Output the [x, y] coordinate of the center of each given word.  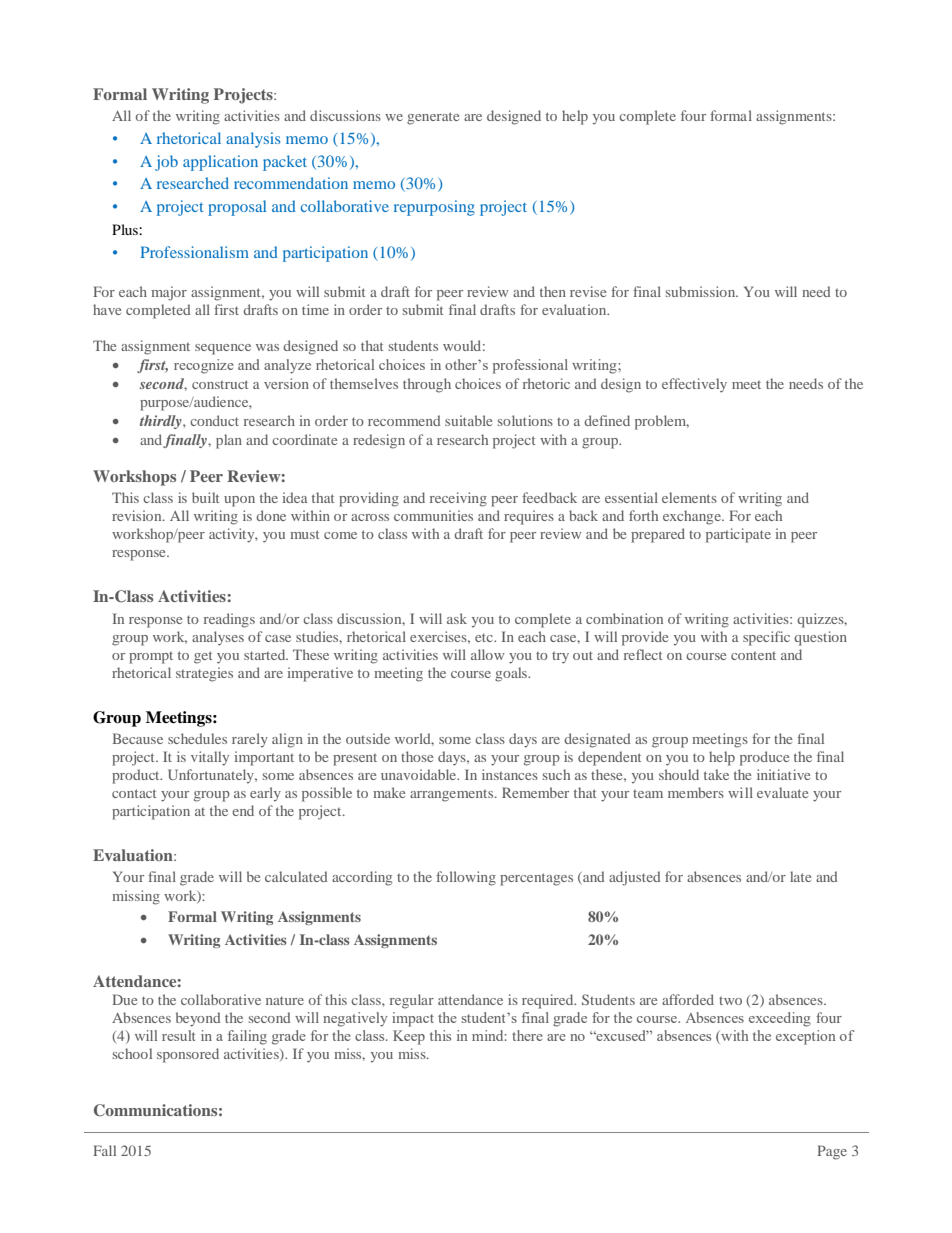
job [166, 163]
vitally [210, 758]
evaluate [782, 792]
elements [689, 497]
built [205, 497]
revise [588, 291]
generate [433, 118]
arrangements [453, 795]
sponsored [188, 1055]
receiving [458, 499]
